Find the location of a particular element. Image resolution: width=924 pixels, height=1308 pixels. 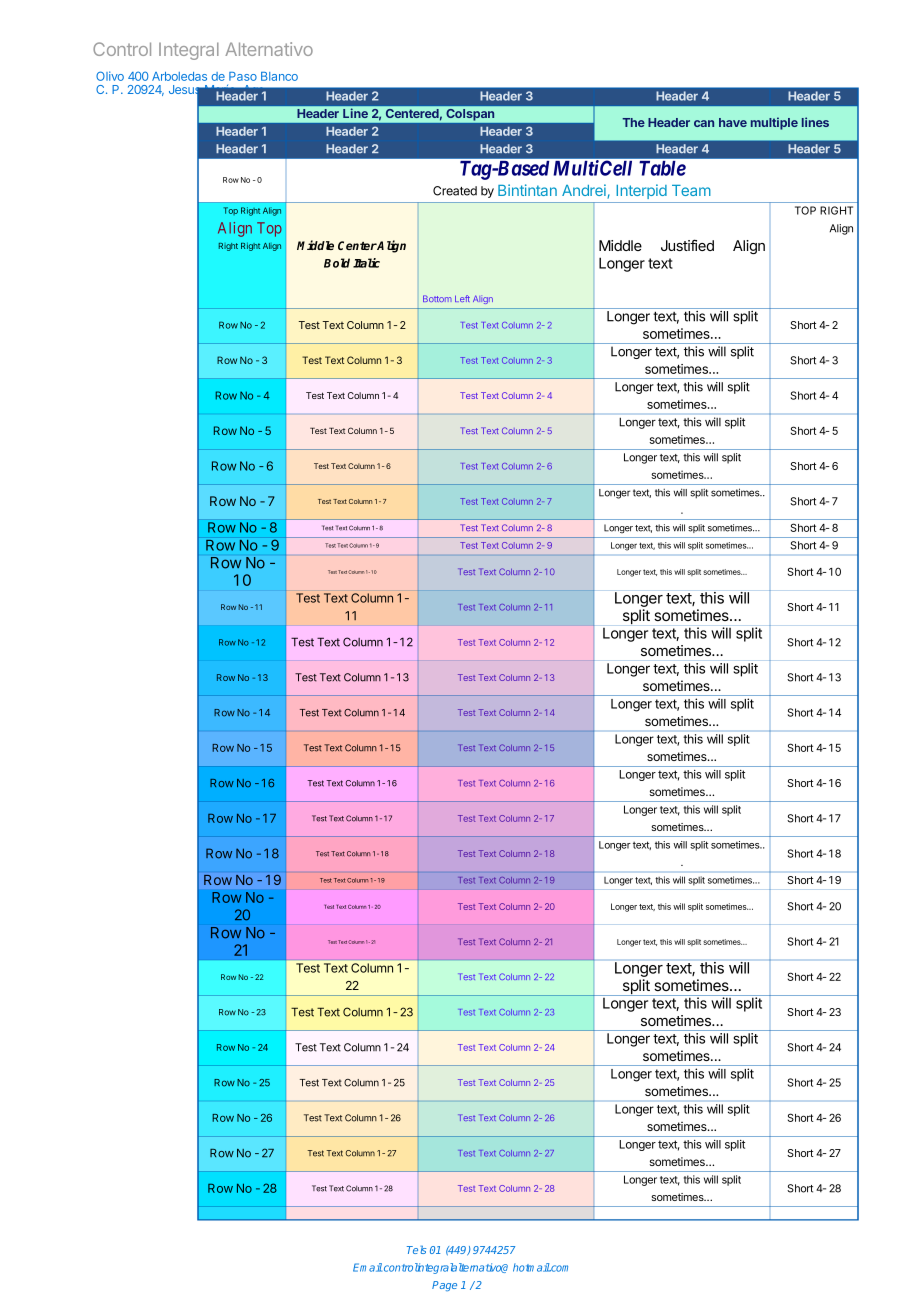

Created is located at coordinates (455, 191).
